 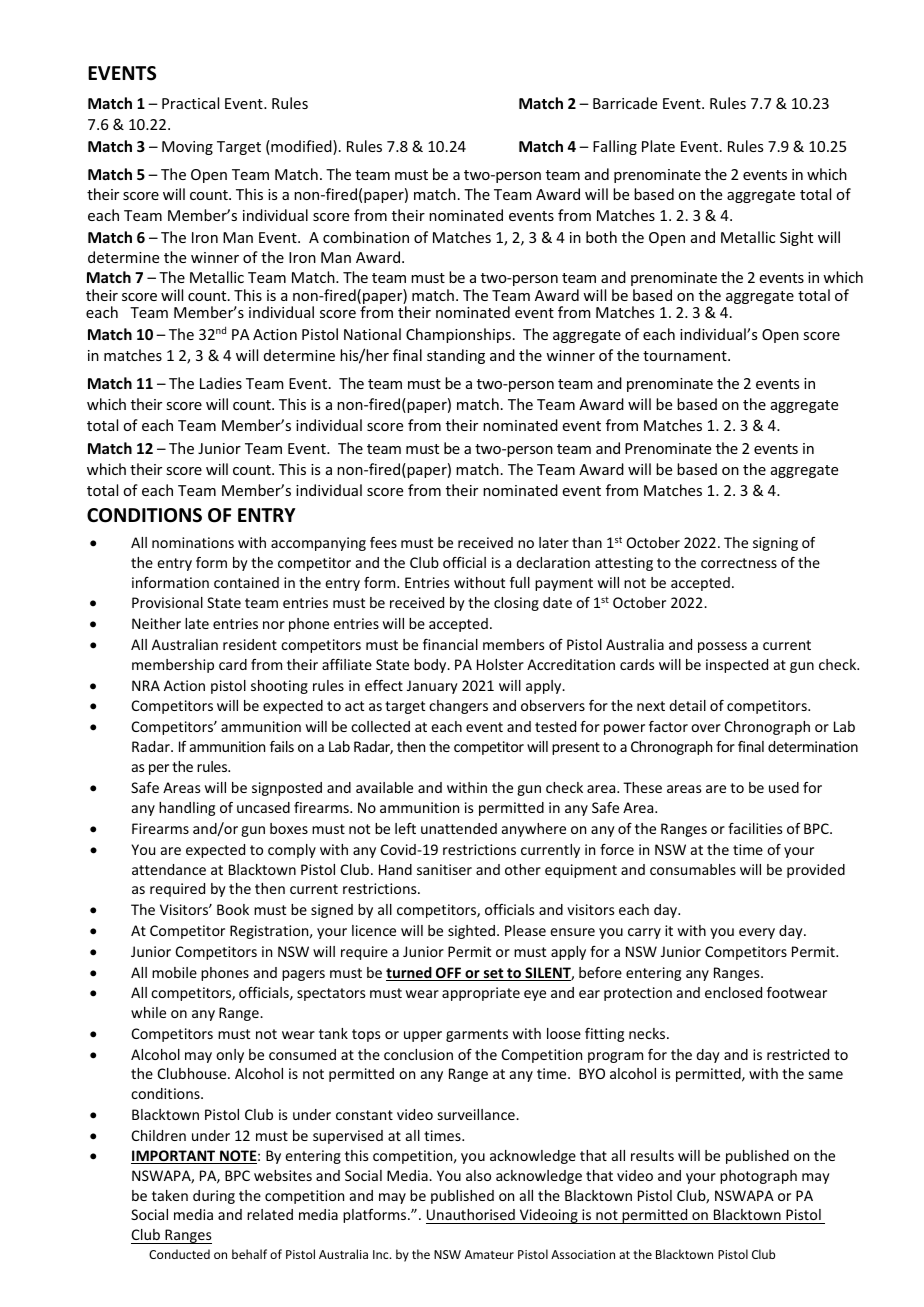 What do you see at coordinates (615, 147) in the page?
I see `Falling` at bounding box center [615, 147].
